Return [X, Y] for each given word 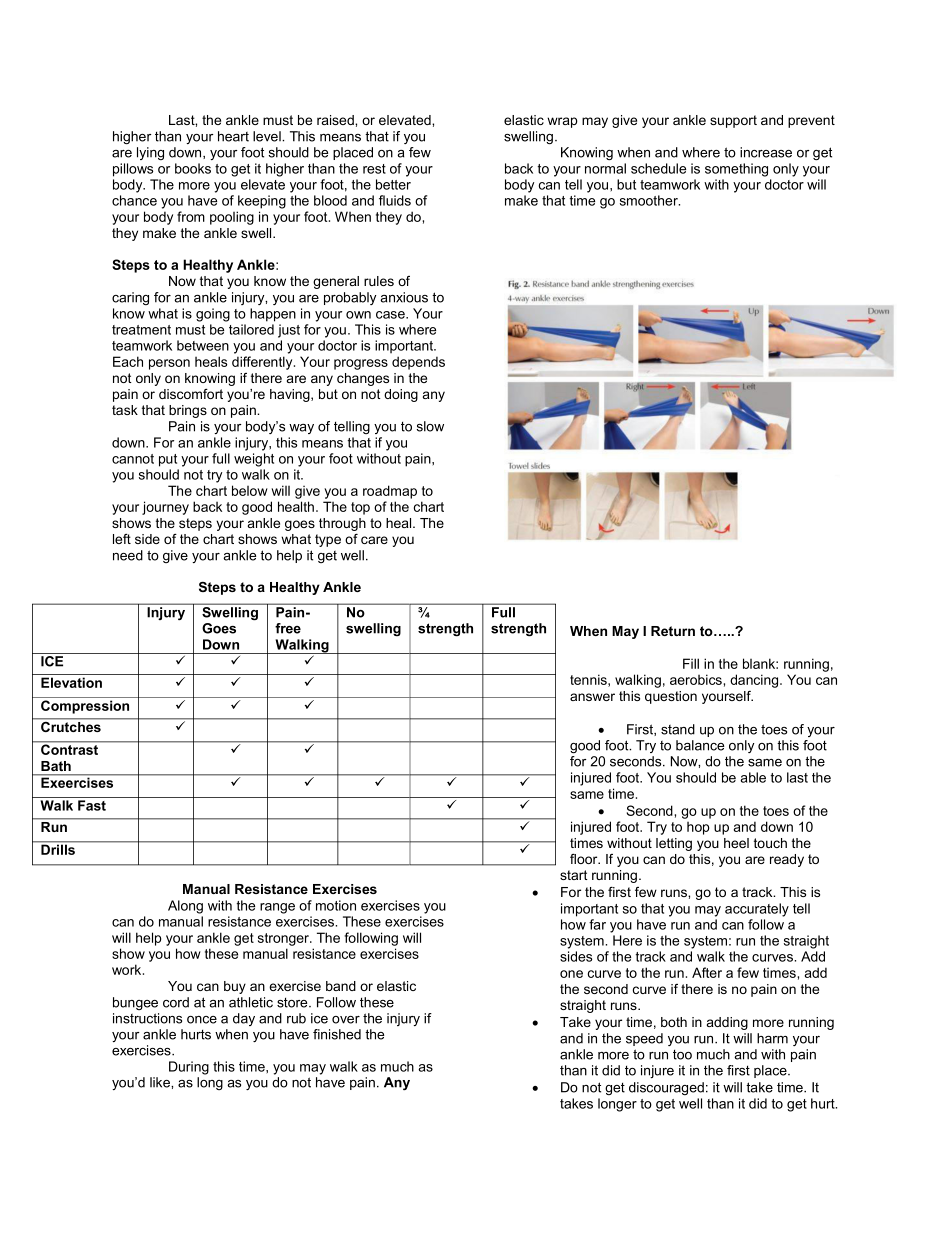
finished [337, 1034]
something [736, 170]
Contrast [70, 748]
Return [673, 631]
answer [592, 697]
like [161, 1082]
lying [150, 153]
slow [430, 426]
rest [374, 169]
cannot [133, 459]
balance [700, 745]
